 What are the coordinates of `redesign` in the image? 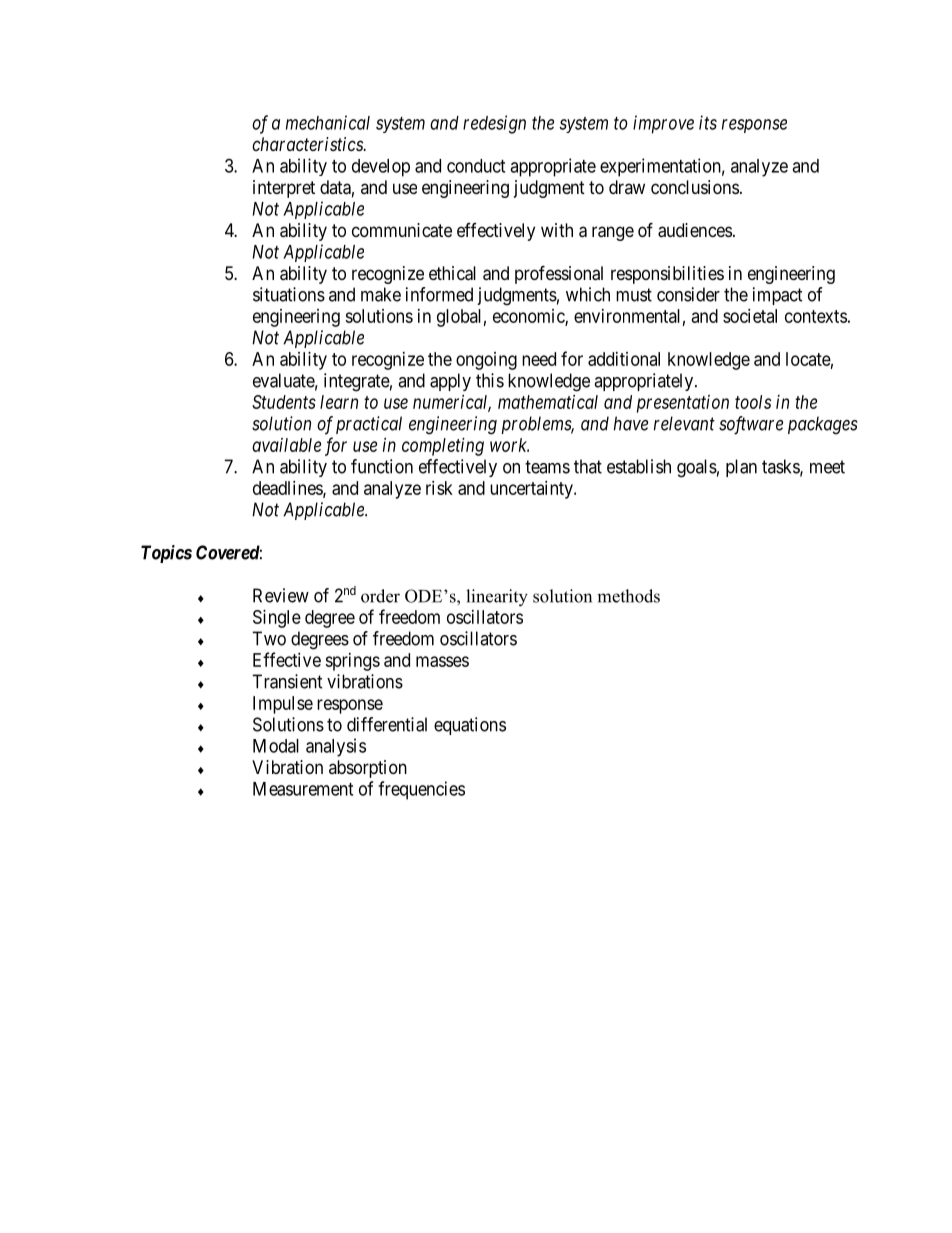 It's located at (494, 124).
